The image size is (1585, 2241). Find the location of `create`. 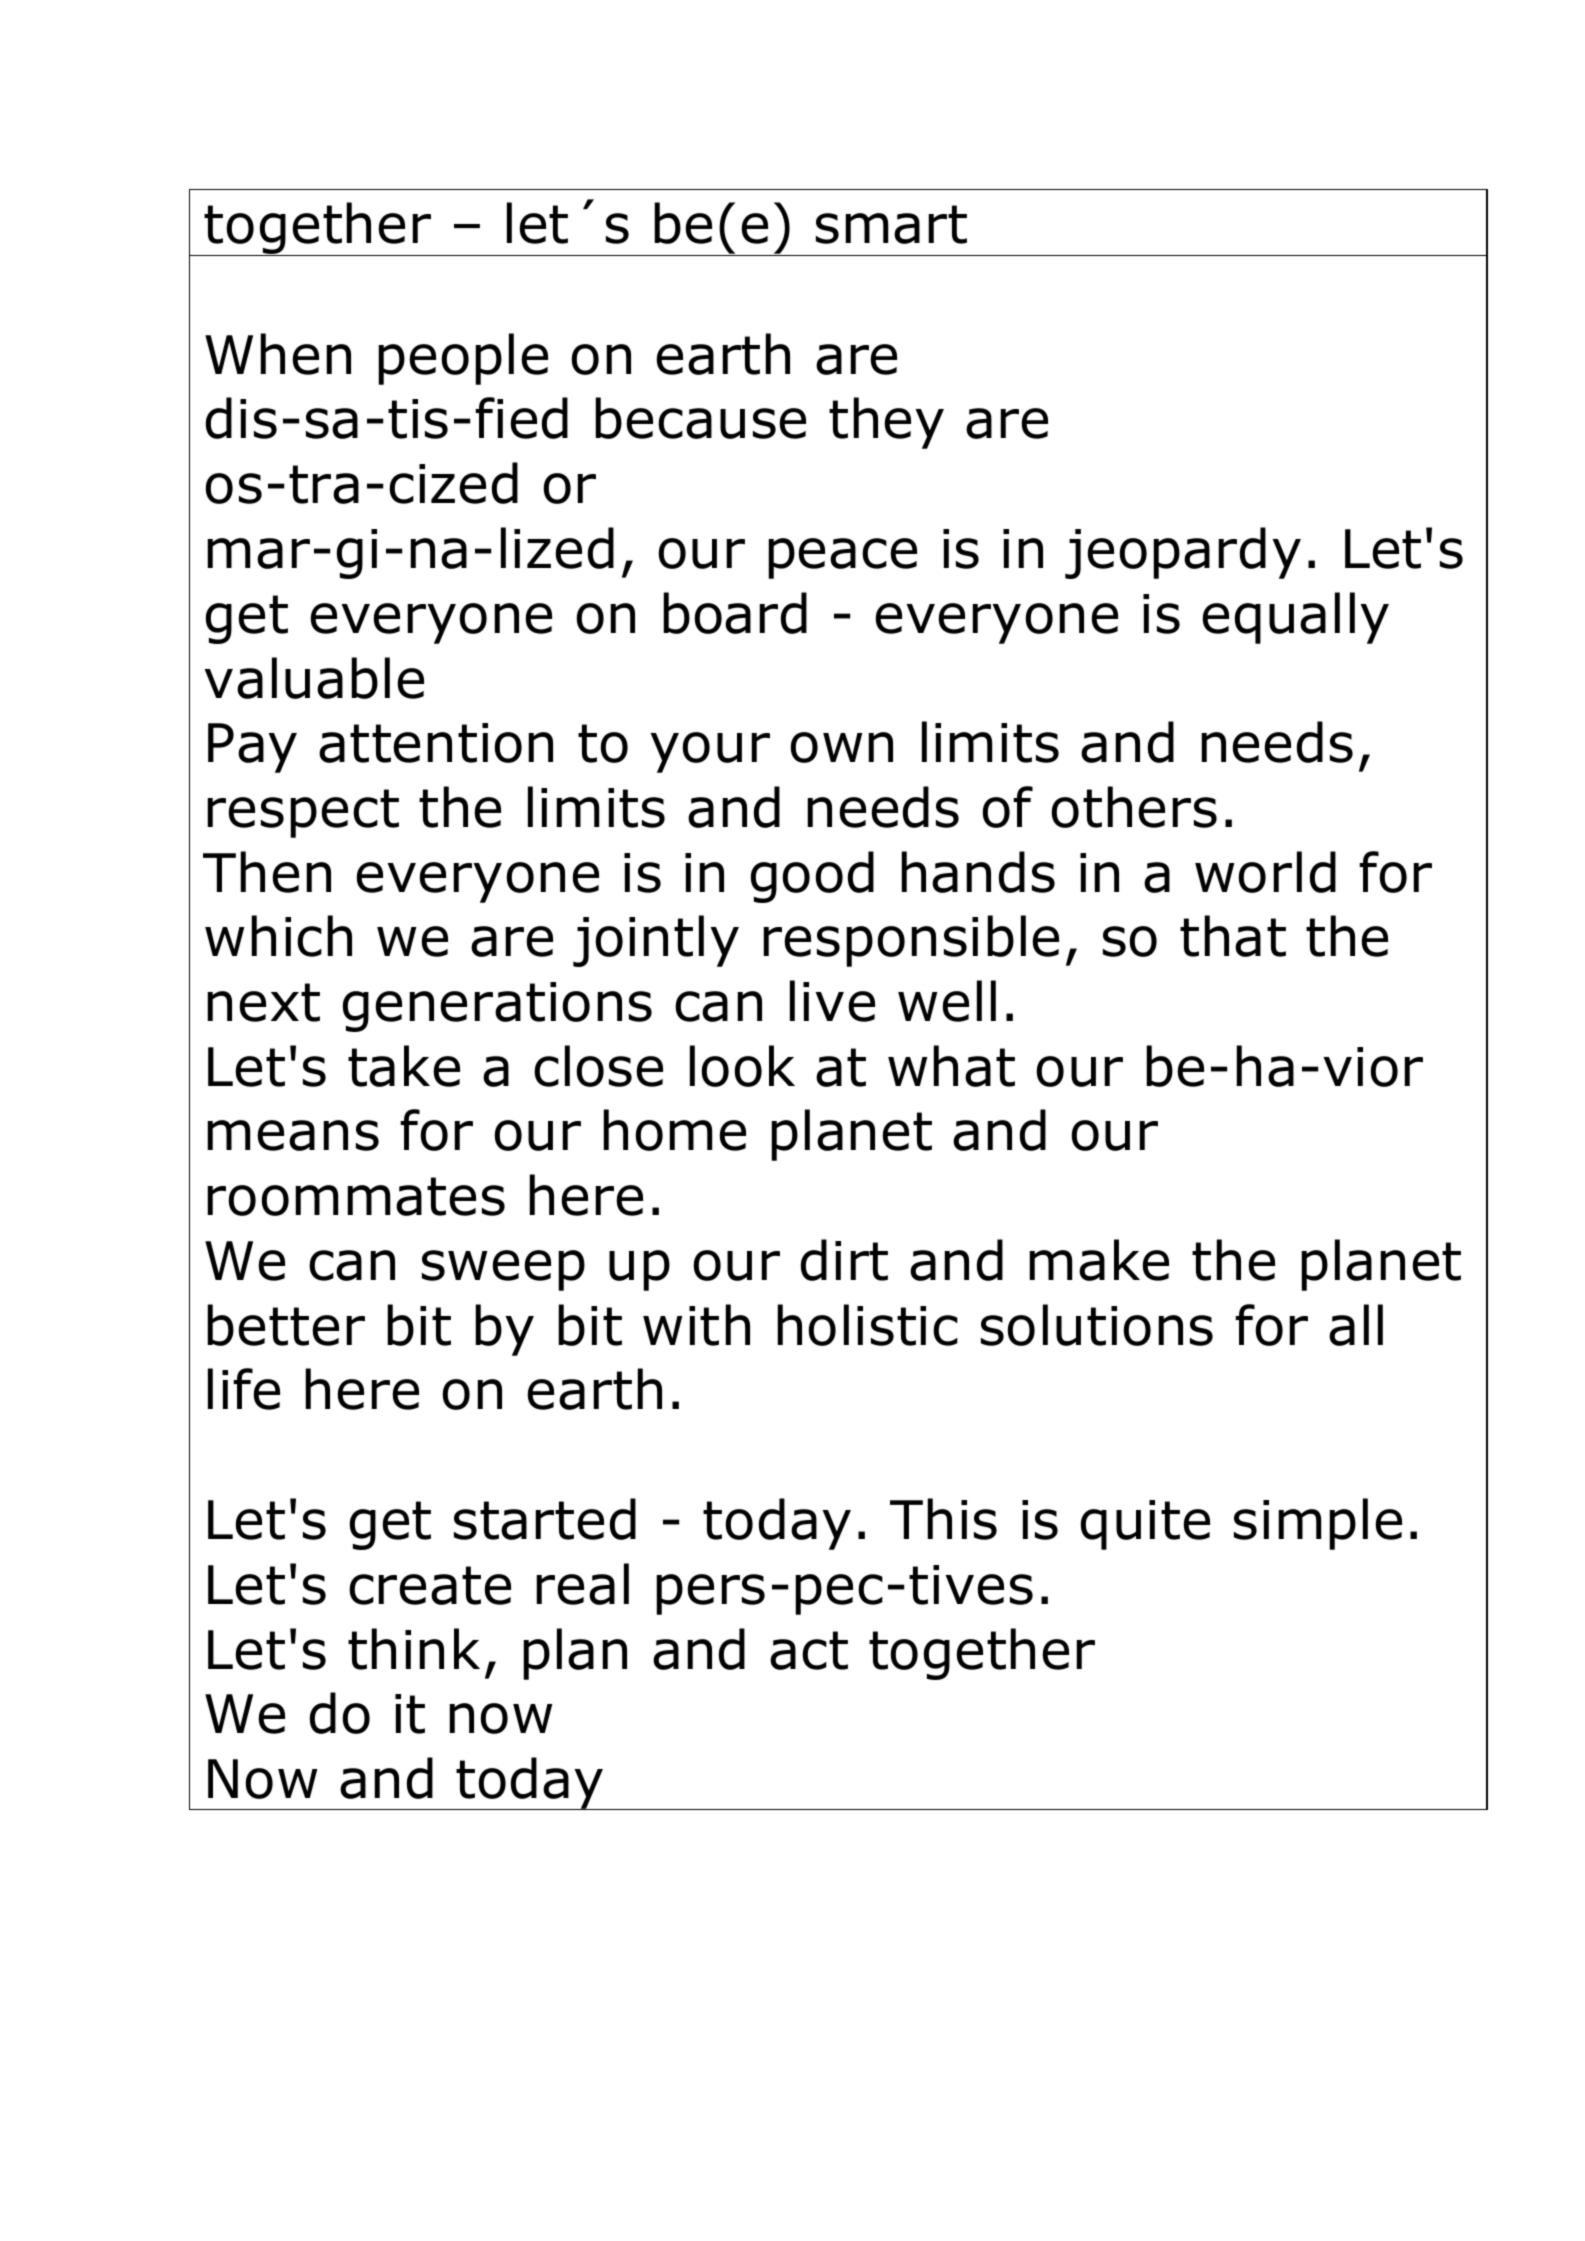

create is located at coordinates (430, 1585).
